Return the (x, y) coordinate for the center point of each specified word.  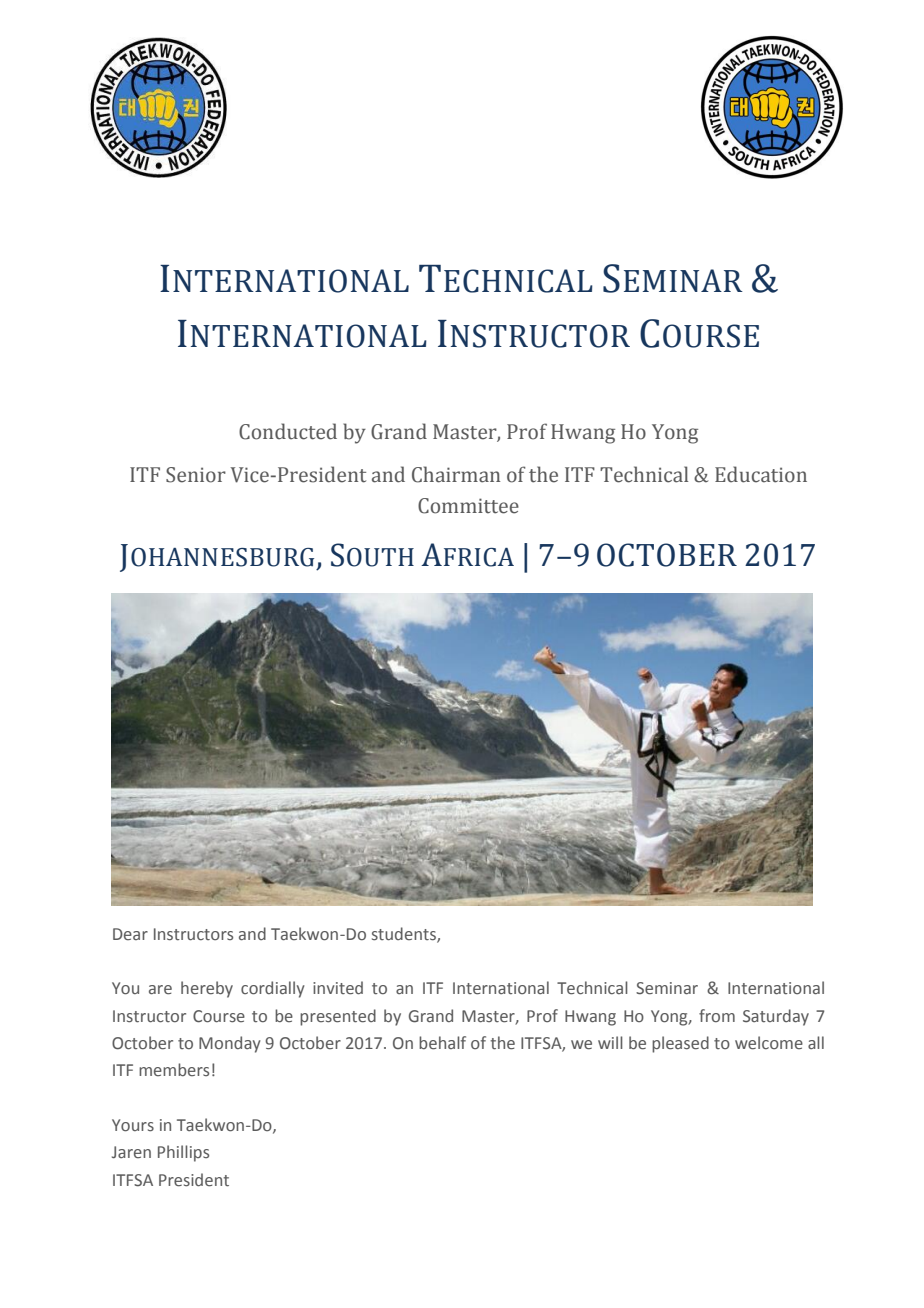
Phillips (183, 1153)
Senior (196, 475)
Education (761, 474)
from (717, 1015)
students (405, 934)
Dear (130, 934)
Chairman (456, 474)
